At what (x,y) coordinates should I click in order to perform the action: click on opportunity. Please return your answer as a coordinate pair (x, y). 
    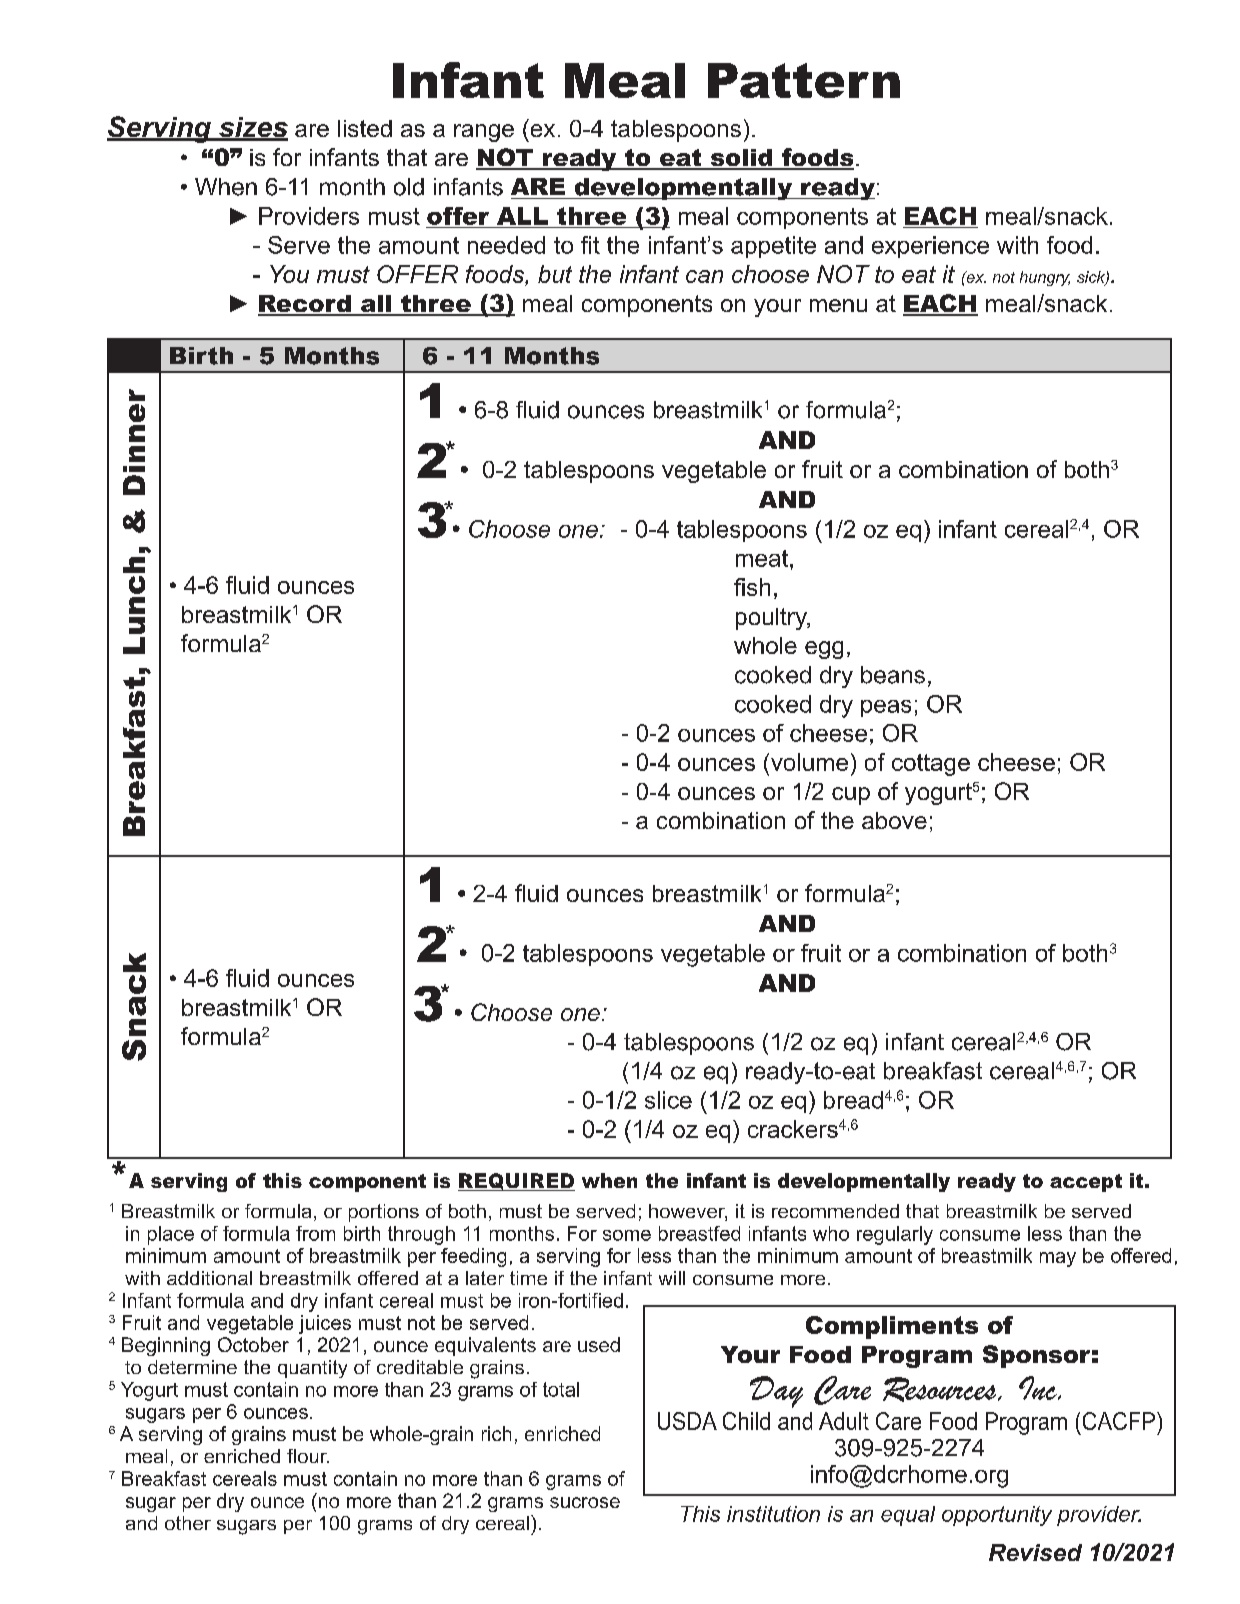
    Looking at the image, I should click on (997, 1516).
